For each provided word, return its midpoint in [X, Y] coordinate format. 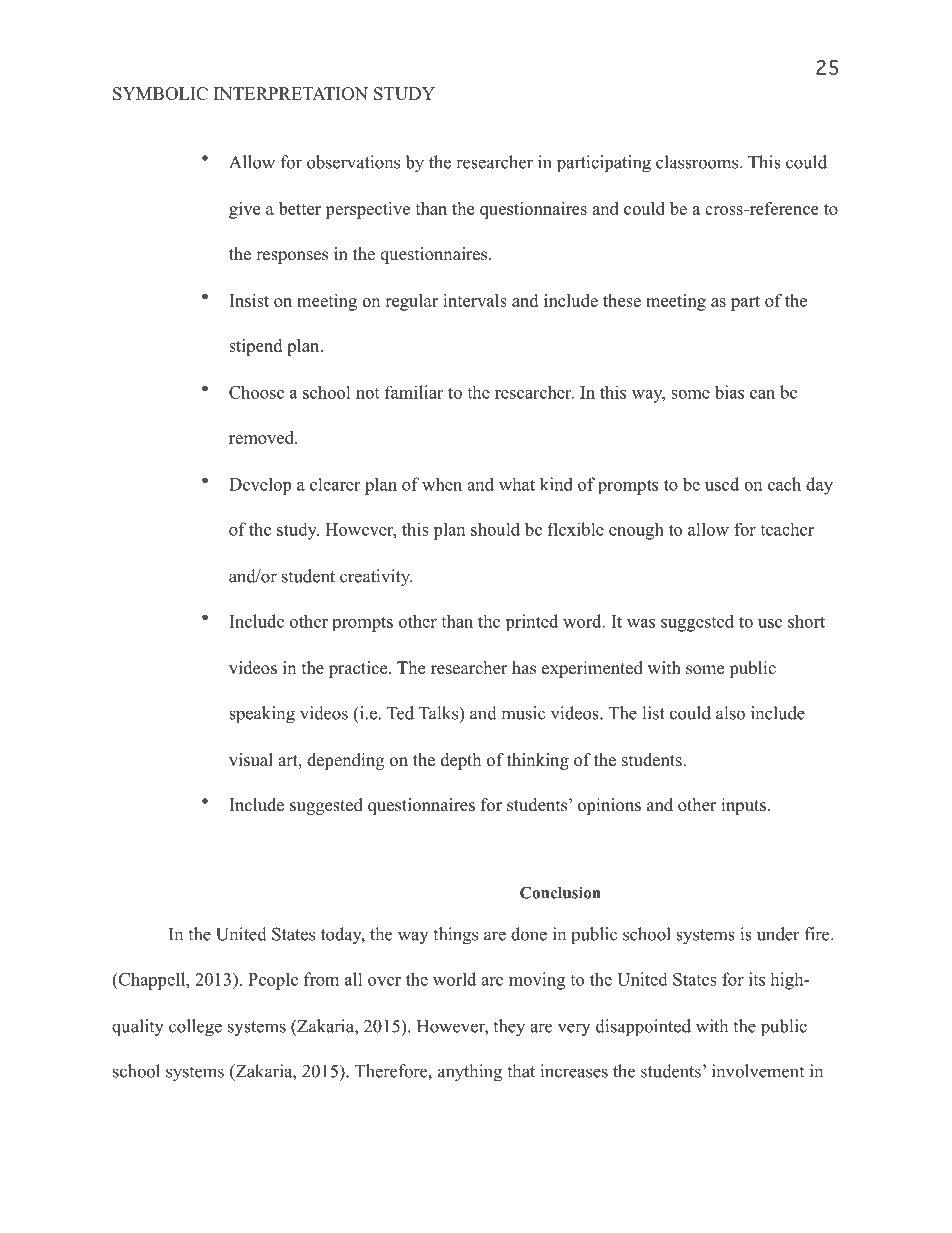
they [509, 1028]
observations [353, 162]
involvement [758, 1071]
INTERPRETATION [291, 93]
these [622, 300]
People [273, 981]
